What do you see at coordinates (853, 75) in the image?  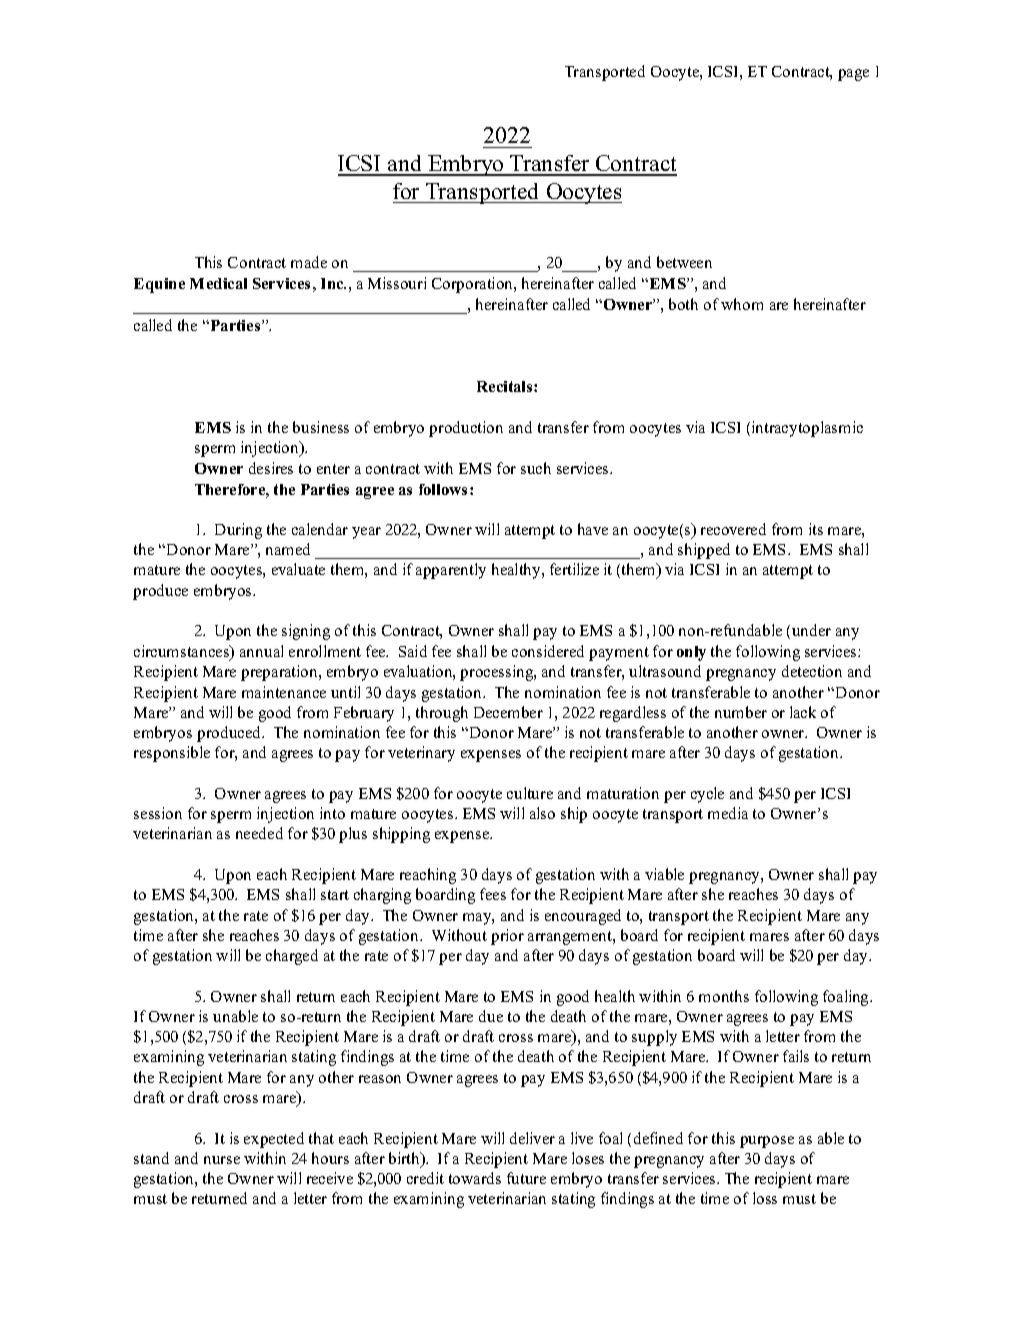 I see `page` at bounding box center [853, 75].
